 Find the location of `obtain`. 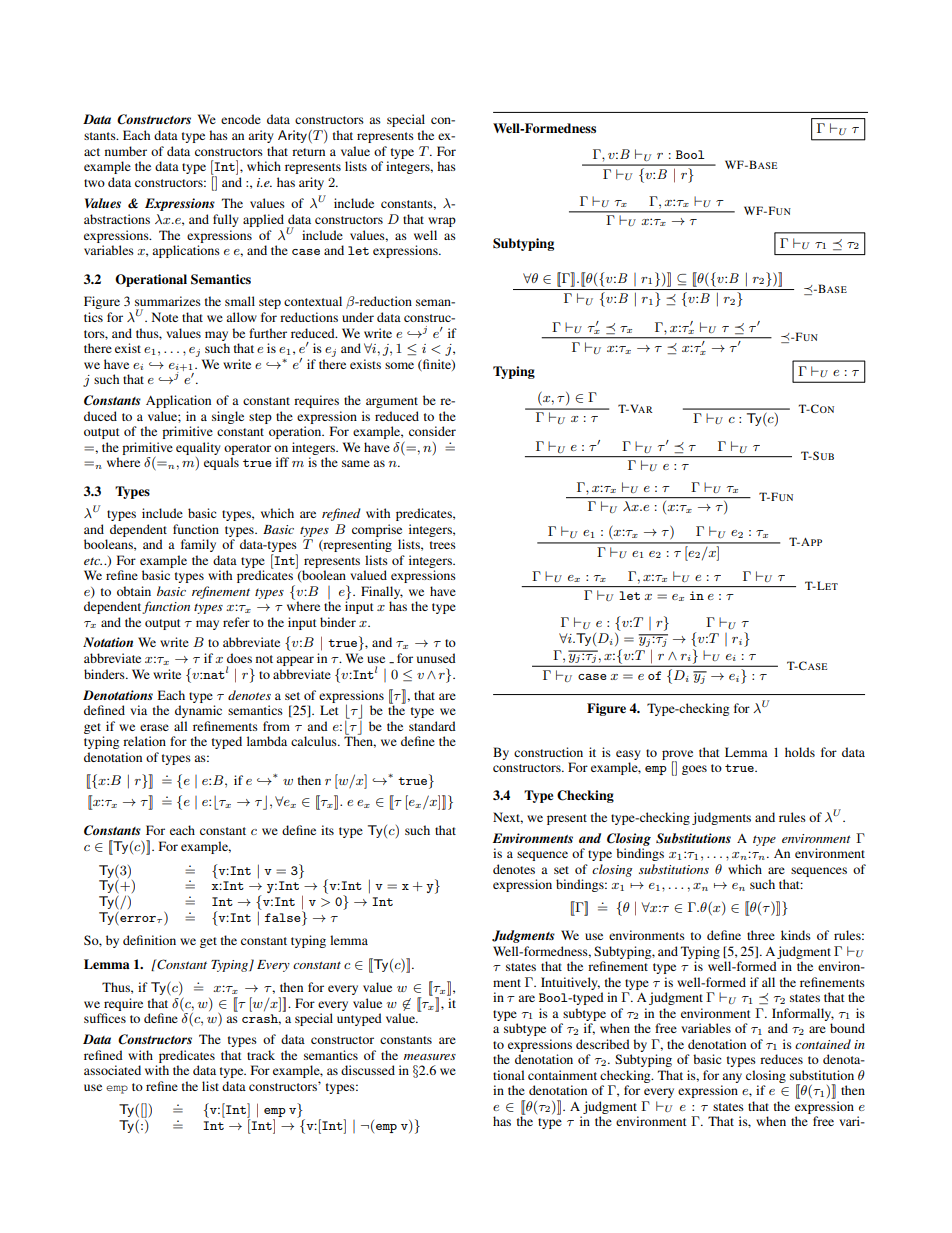

obtain is located at coordinates (134, 591).
